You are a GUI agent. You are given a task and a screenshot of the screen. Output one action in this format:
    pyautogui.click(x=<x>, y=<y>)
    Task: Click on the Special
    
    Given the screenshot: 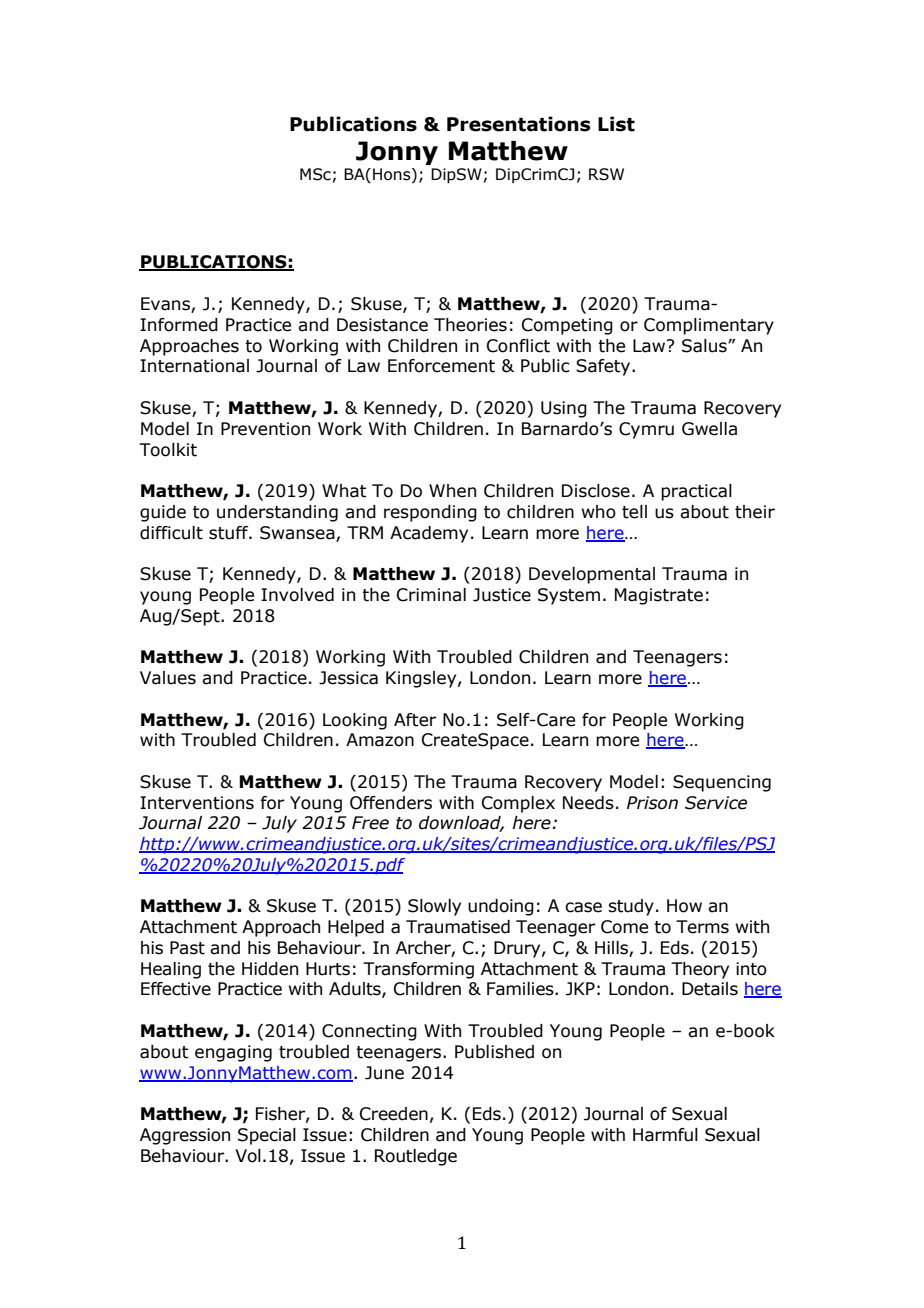 What is the action you would take?
    pyautogui.click(x=267, y=1136)
